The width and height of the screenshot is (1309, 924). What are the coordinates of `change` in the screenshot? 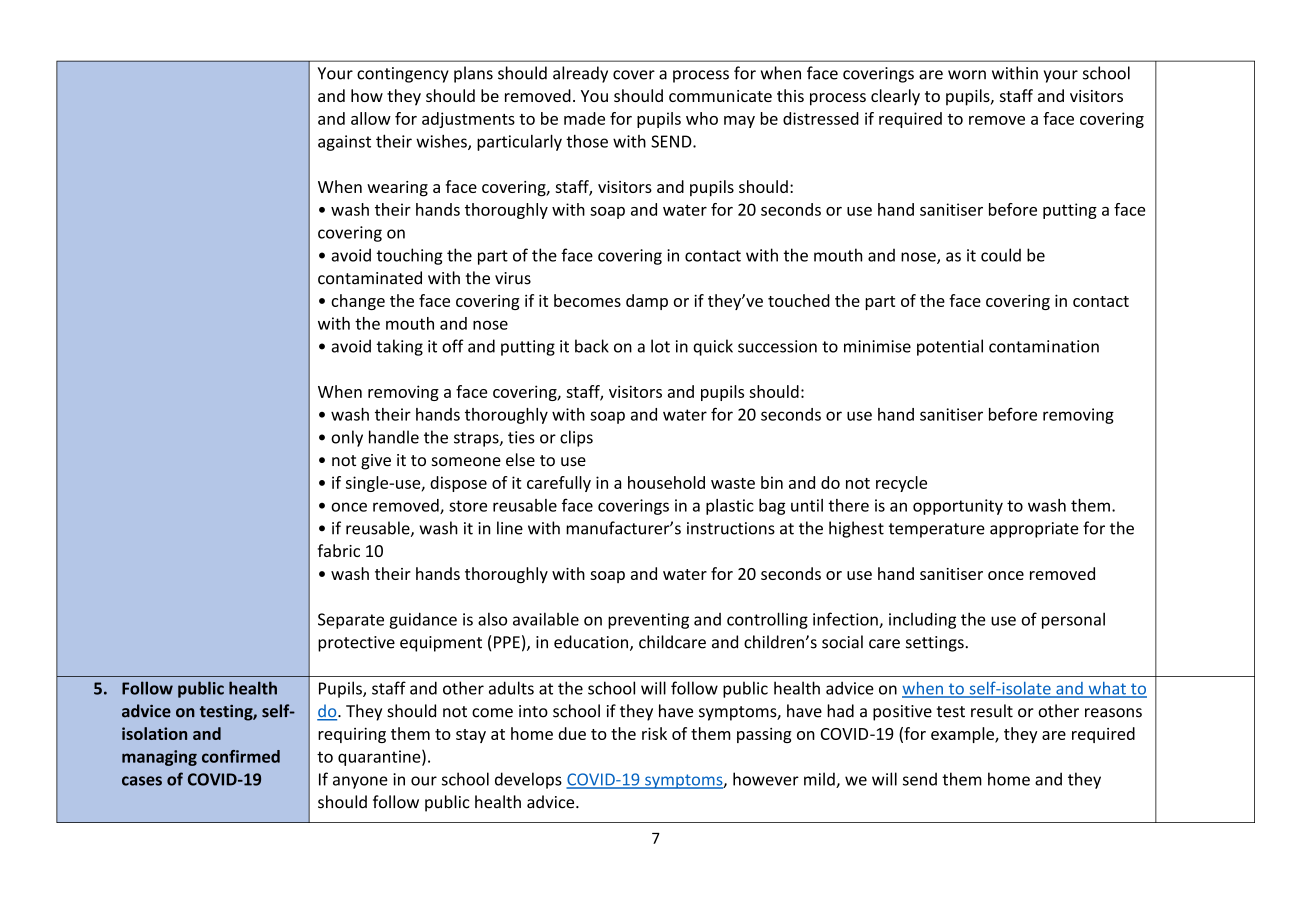 It's located at (358, 302).
